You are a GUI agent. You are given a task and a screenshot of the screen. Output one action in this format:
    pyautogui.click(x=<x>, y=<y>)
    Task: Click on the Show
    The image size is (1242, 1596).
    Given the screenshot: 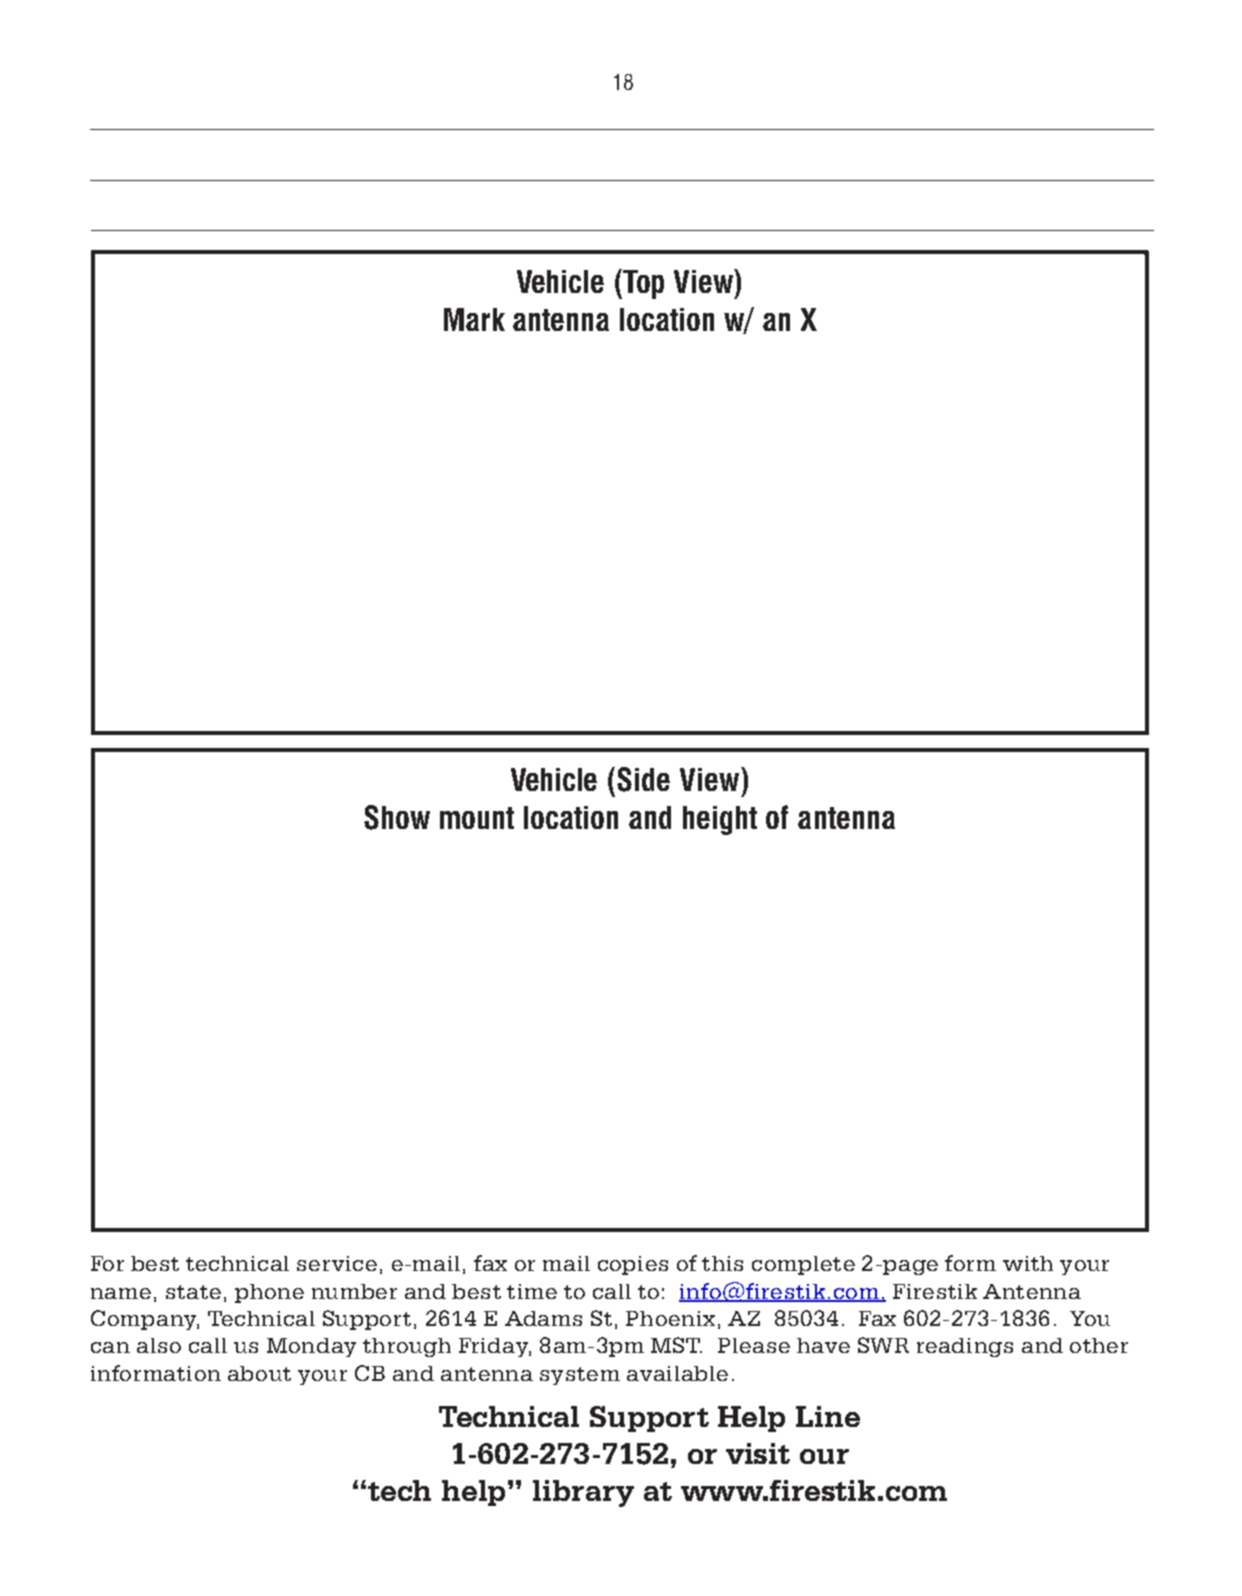 What is the action you would take?
    pyautogui.click(x=397, y=817)
